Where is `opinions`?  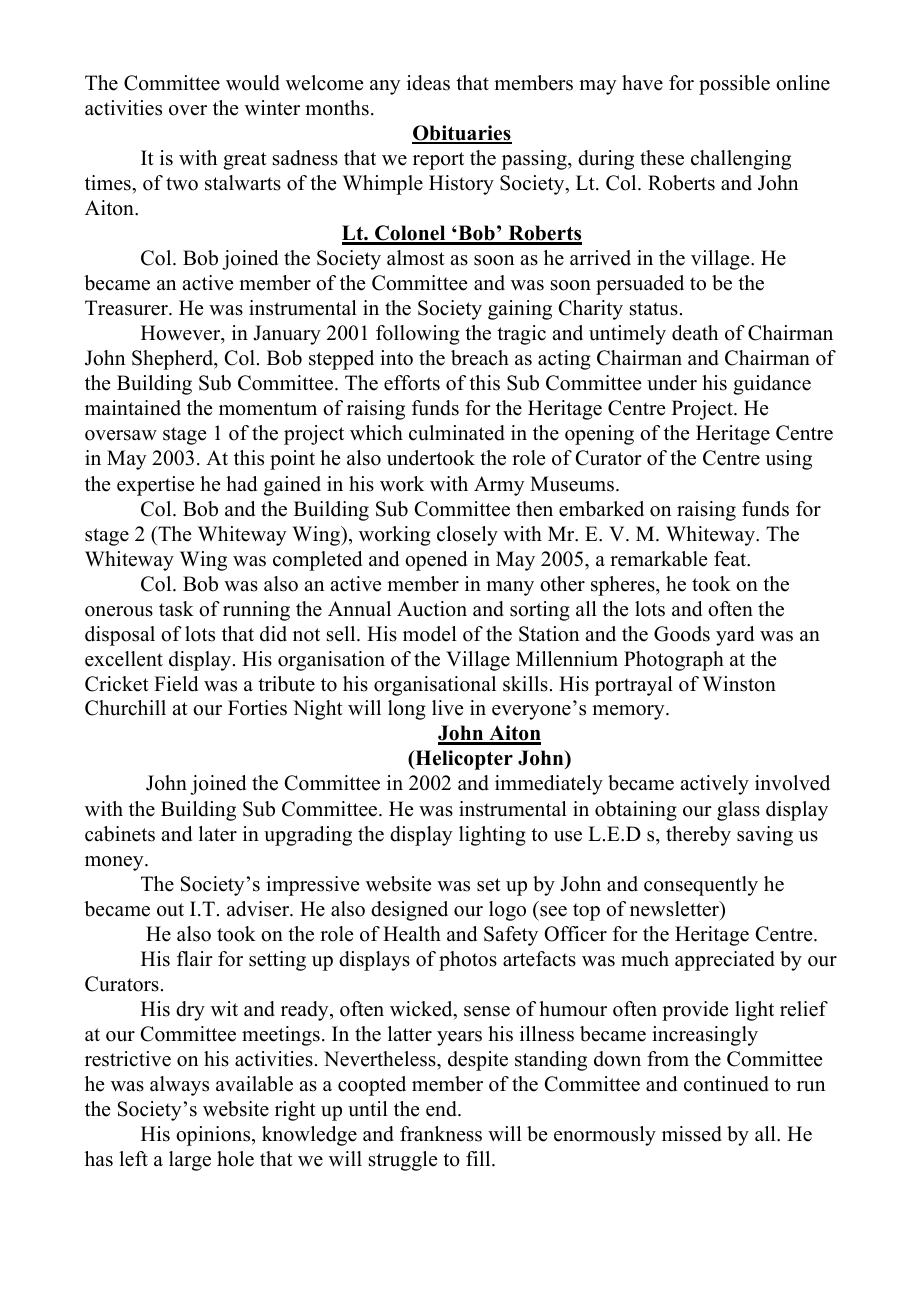
opinions is located at coordinates (214, 1136).
